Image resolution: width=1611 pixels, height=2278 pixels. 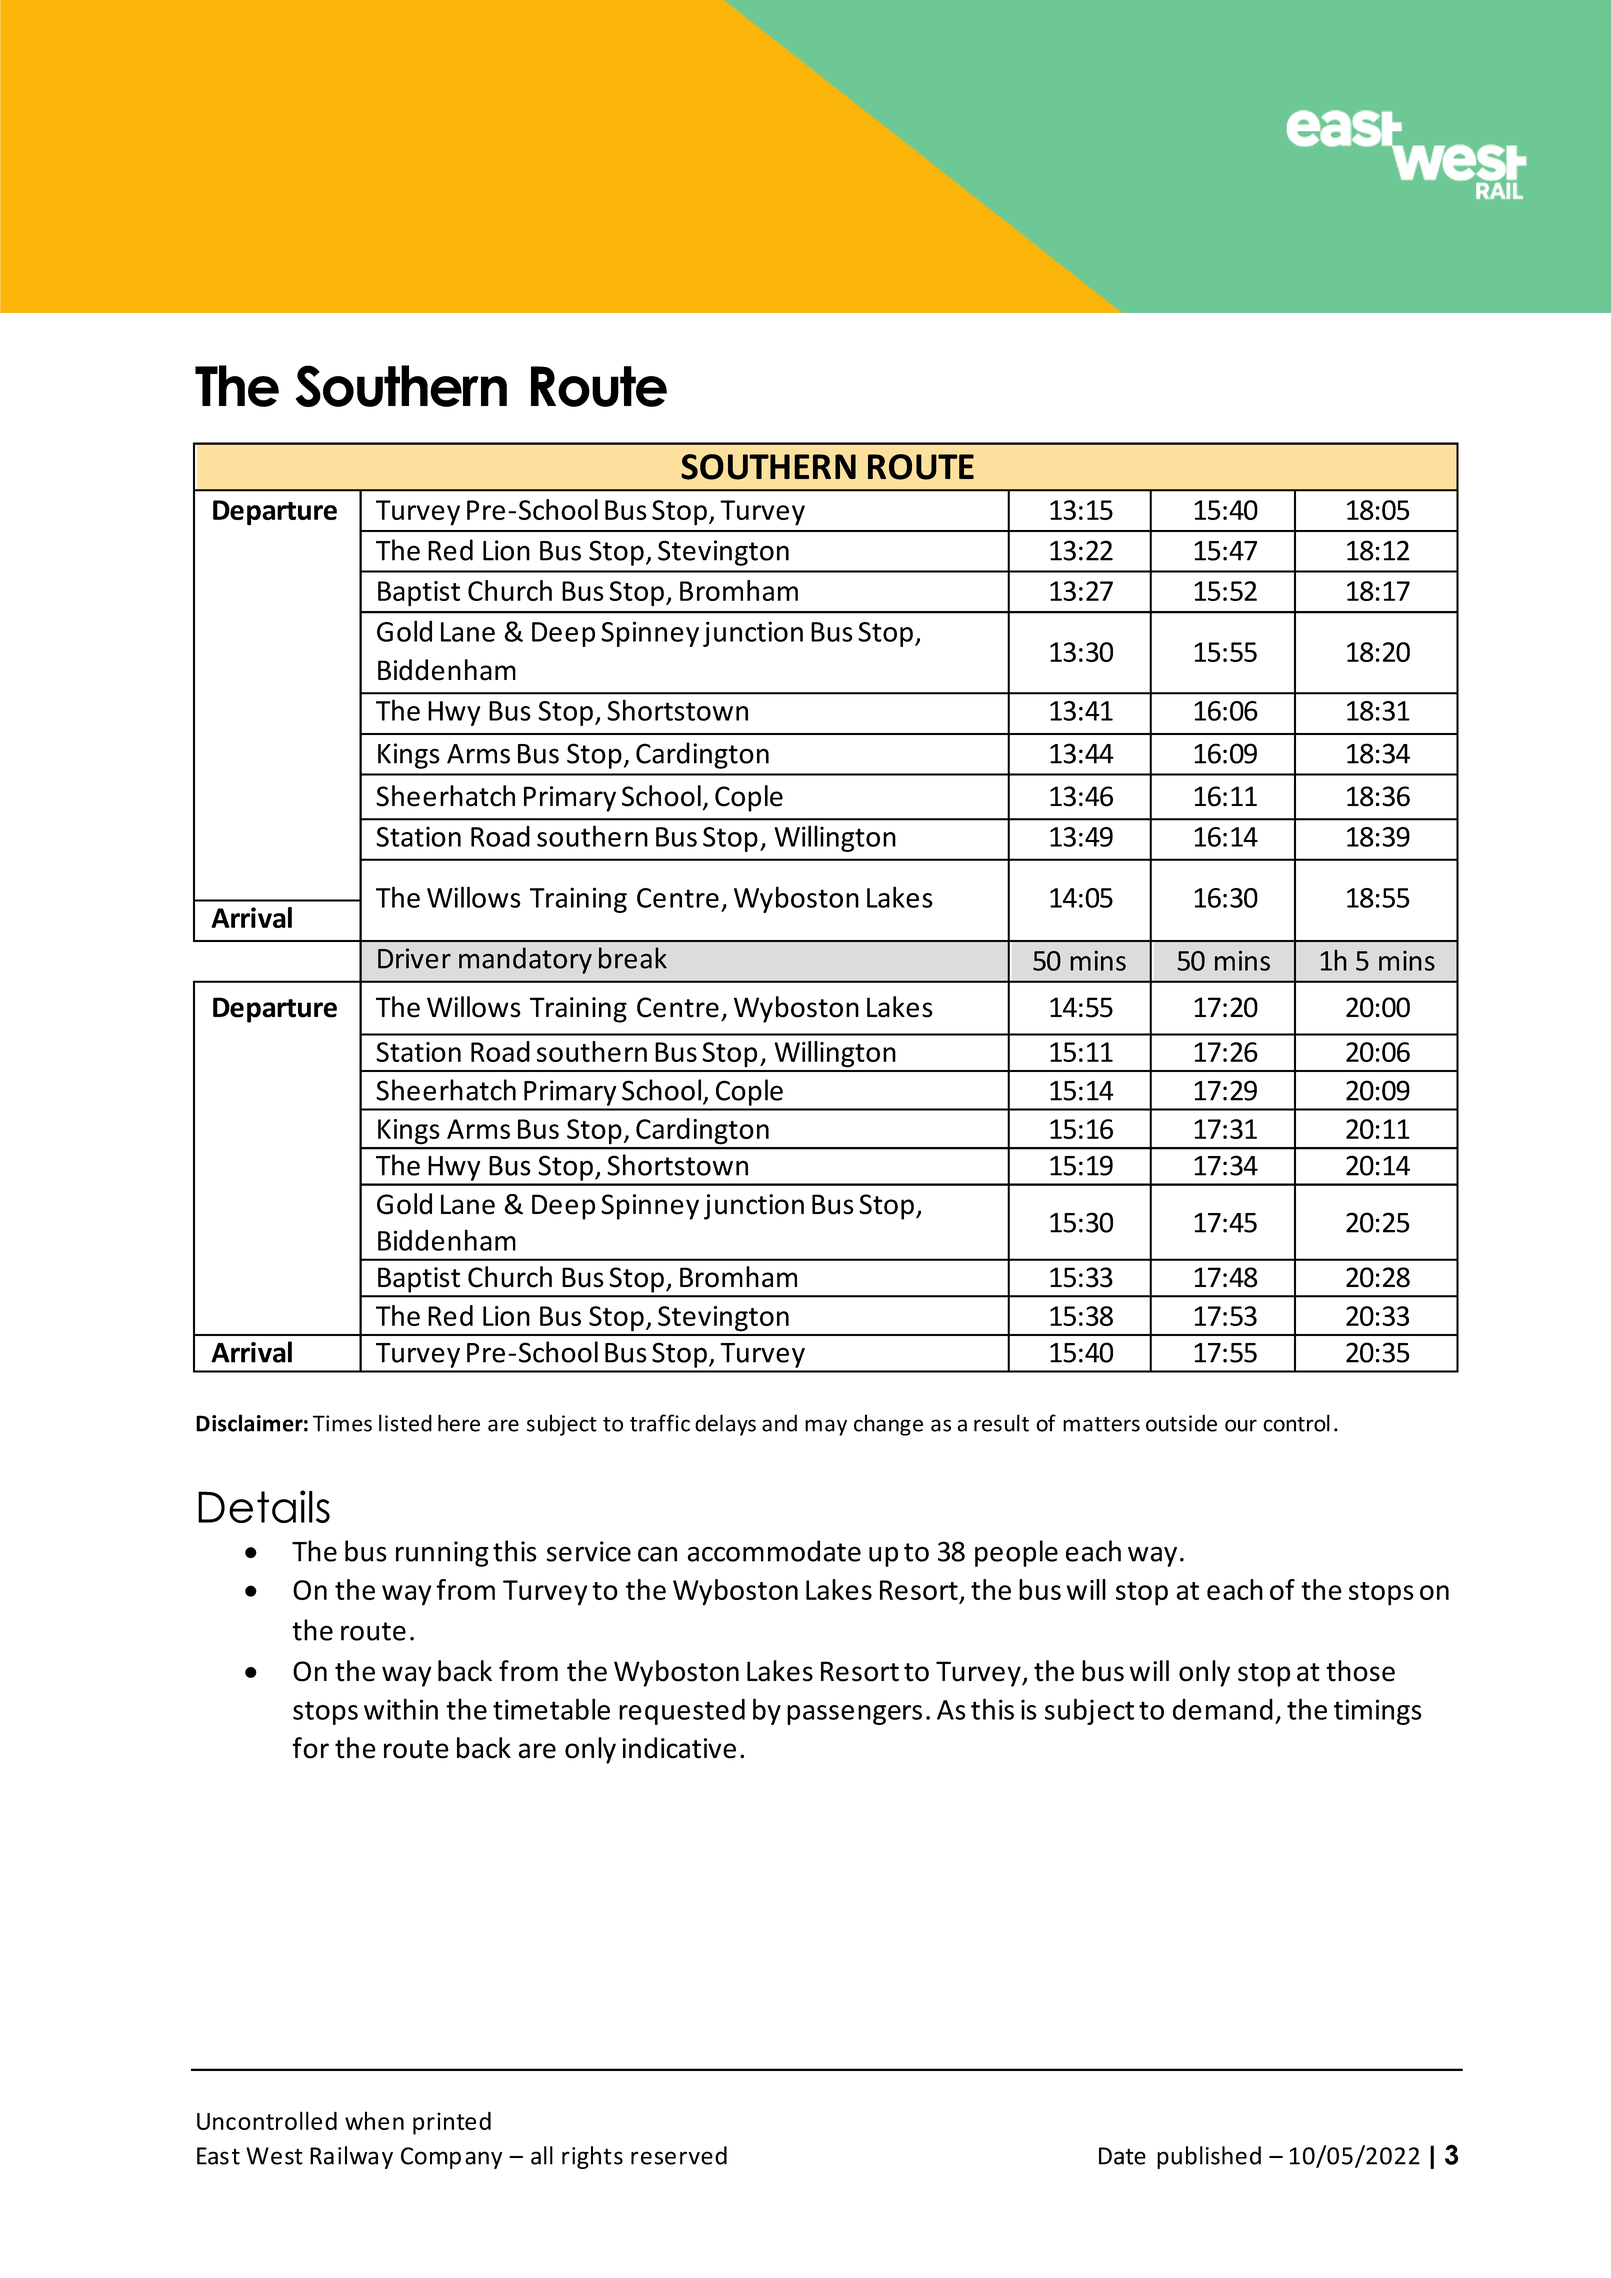 What do you see at coordinates (442, 1554) in the screenshot?
I see `running` at bounding box center [442, 1554].
